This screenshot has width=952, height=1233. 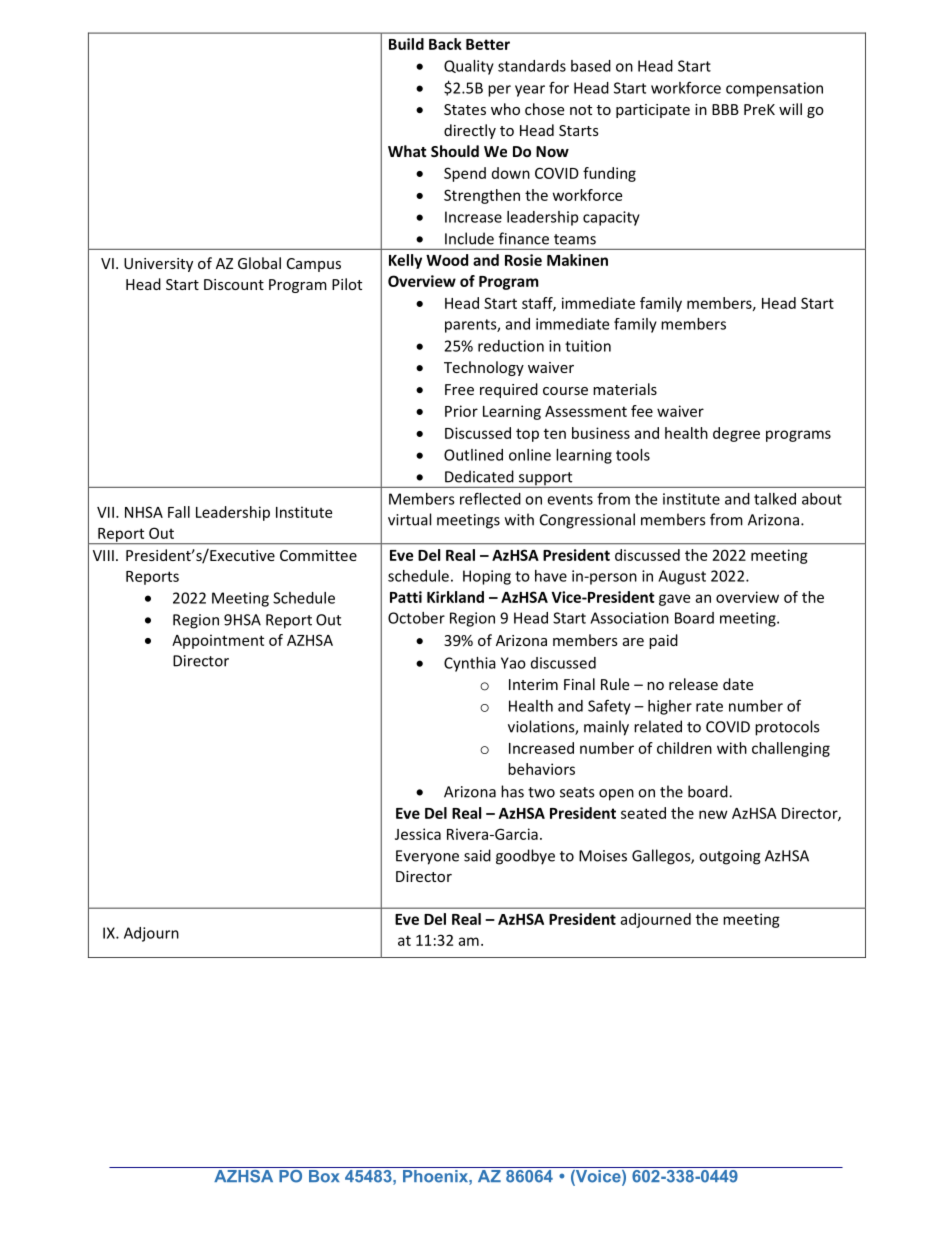 What do you see at coordinates (324, 1176) in the screenshot?
I see `Box` at bounding box center [324, 1176].
